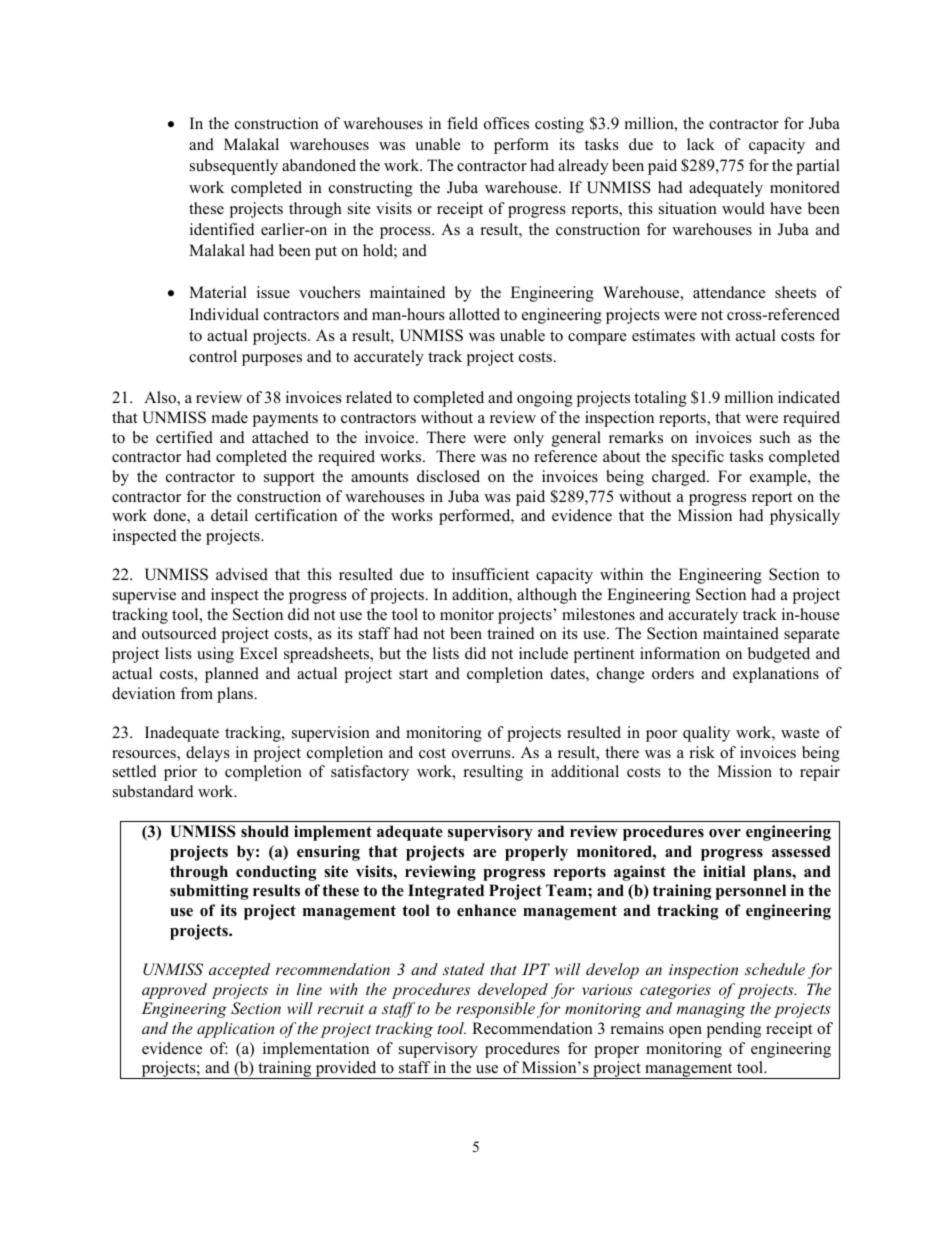  What do you see at coordinates (812, 636) in the screenshot?
I see `separate` at bounding box center [812, 636].
